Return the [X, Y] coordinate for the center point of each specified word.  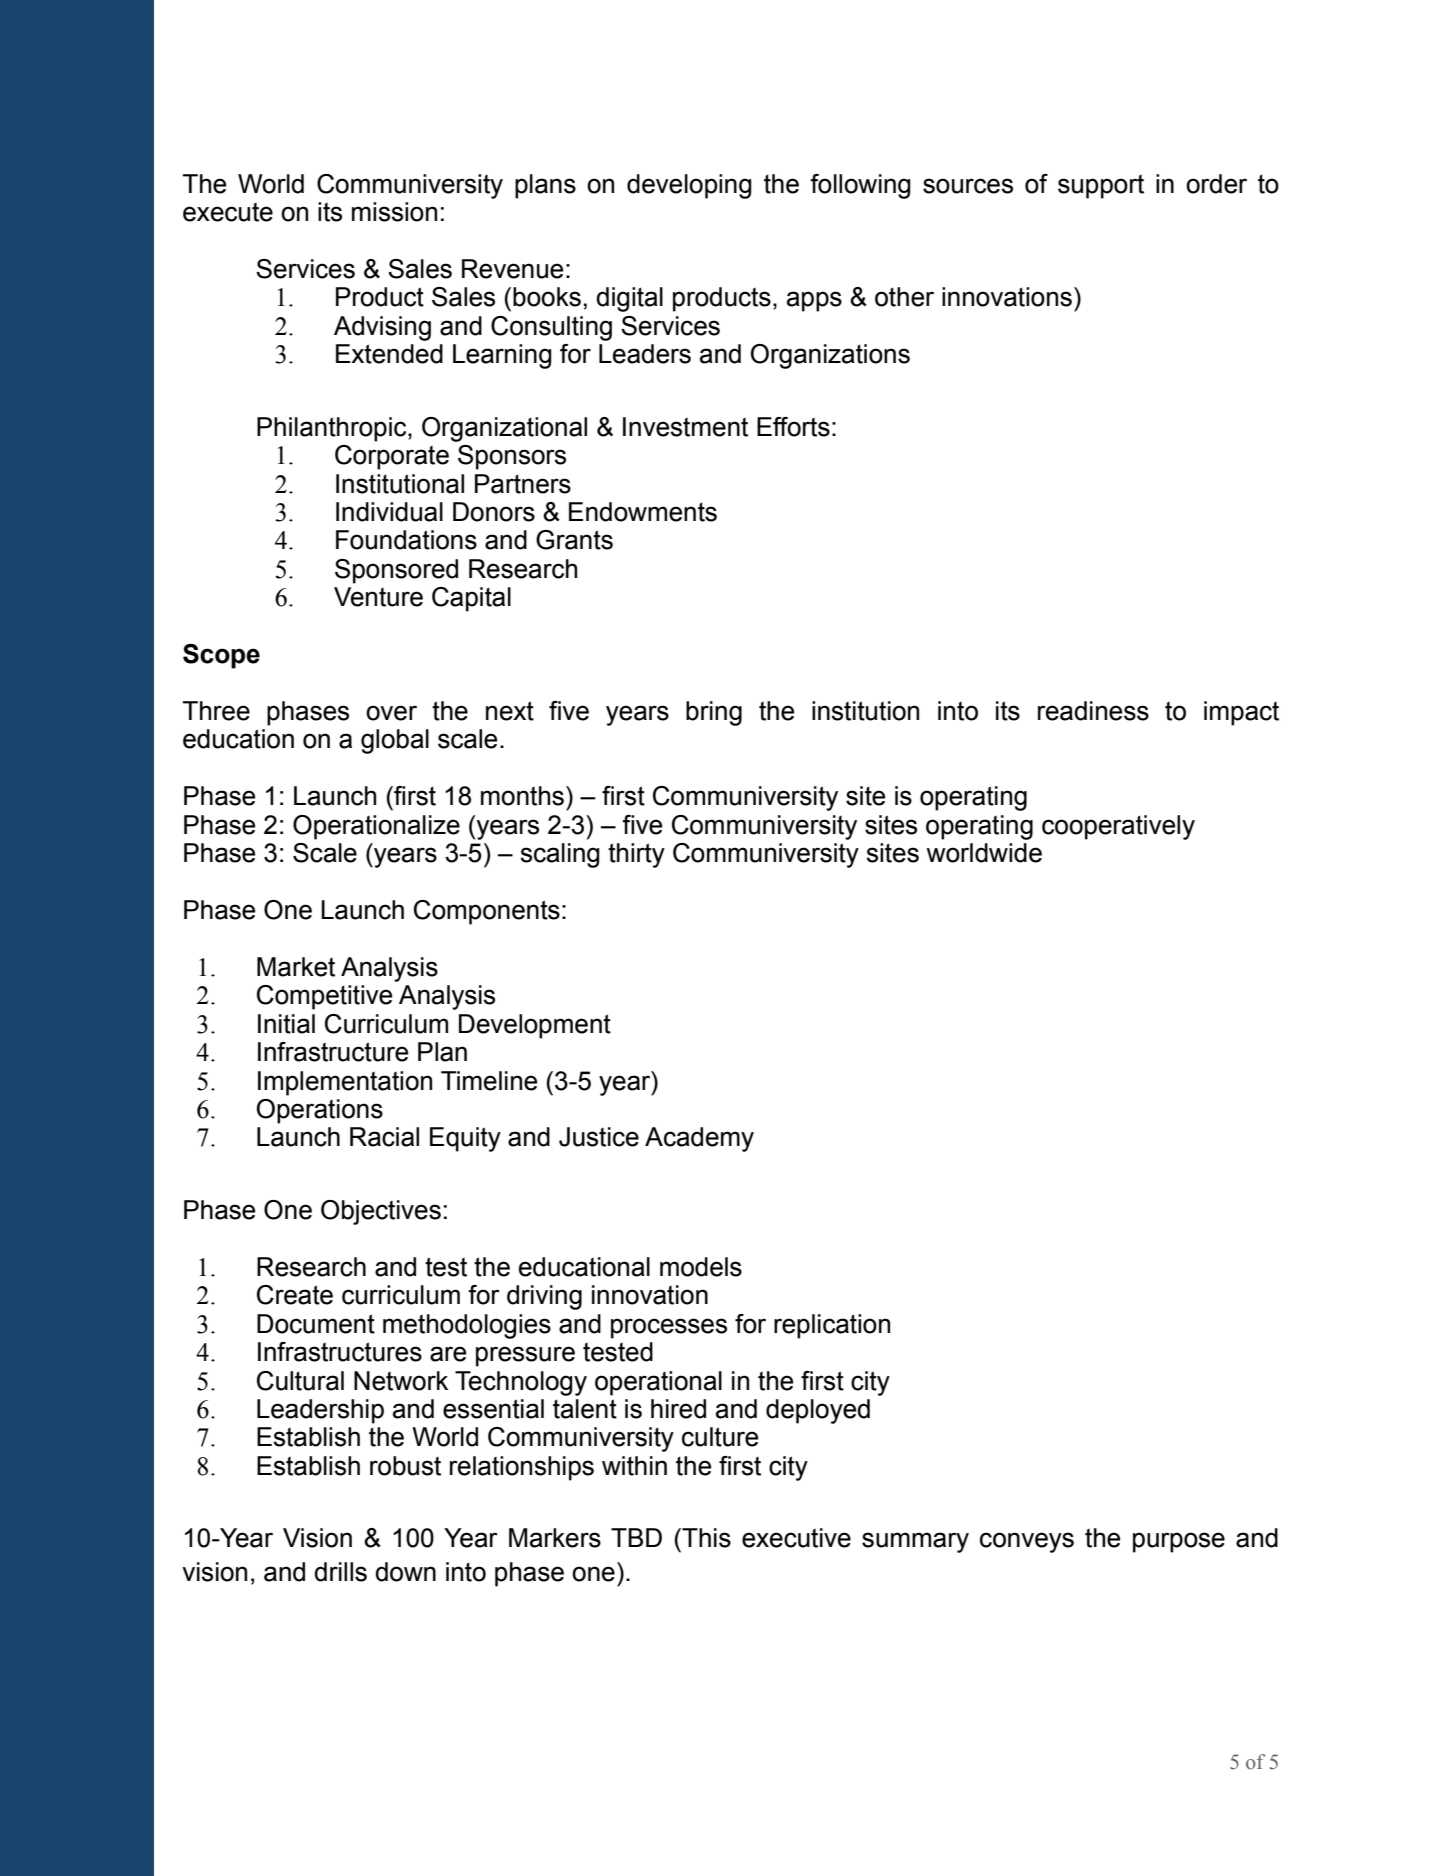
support [1101, 187]
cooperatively [1118, 827]
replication [832, 1326]
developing [689, 186]
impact [1241, 713]
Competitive [324, 997]
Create [295, 1295]
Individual [389, 512]
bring [714, 713]
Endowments [643, 512]
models [701, 1267]
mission [394, 212]
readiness [1093, 711]
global [395, 741]
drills [340, 1572]
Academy [699, 1139]
